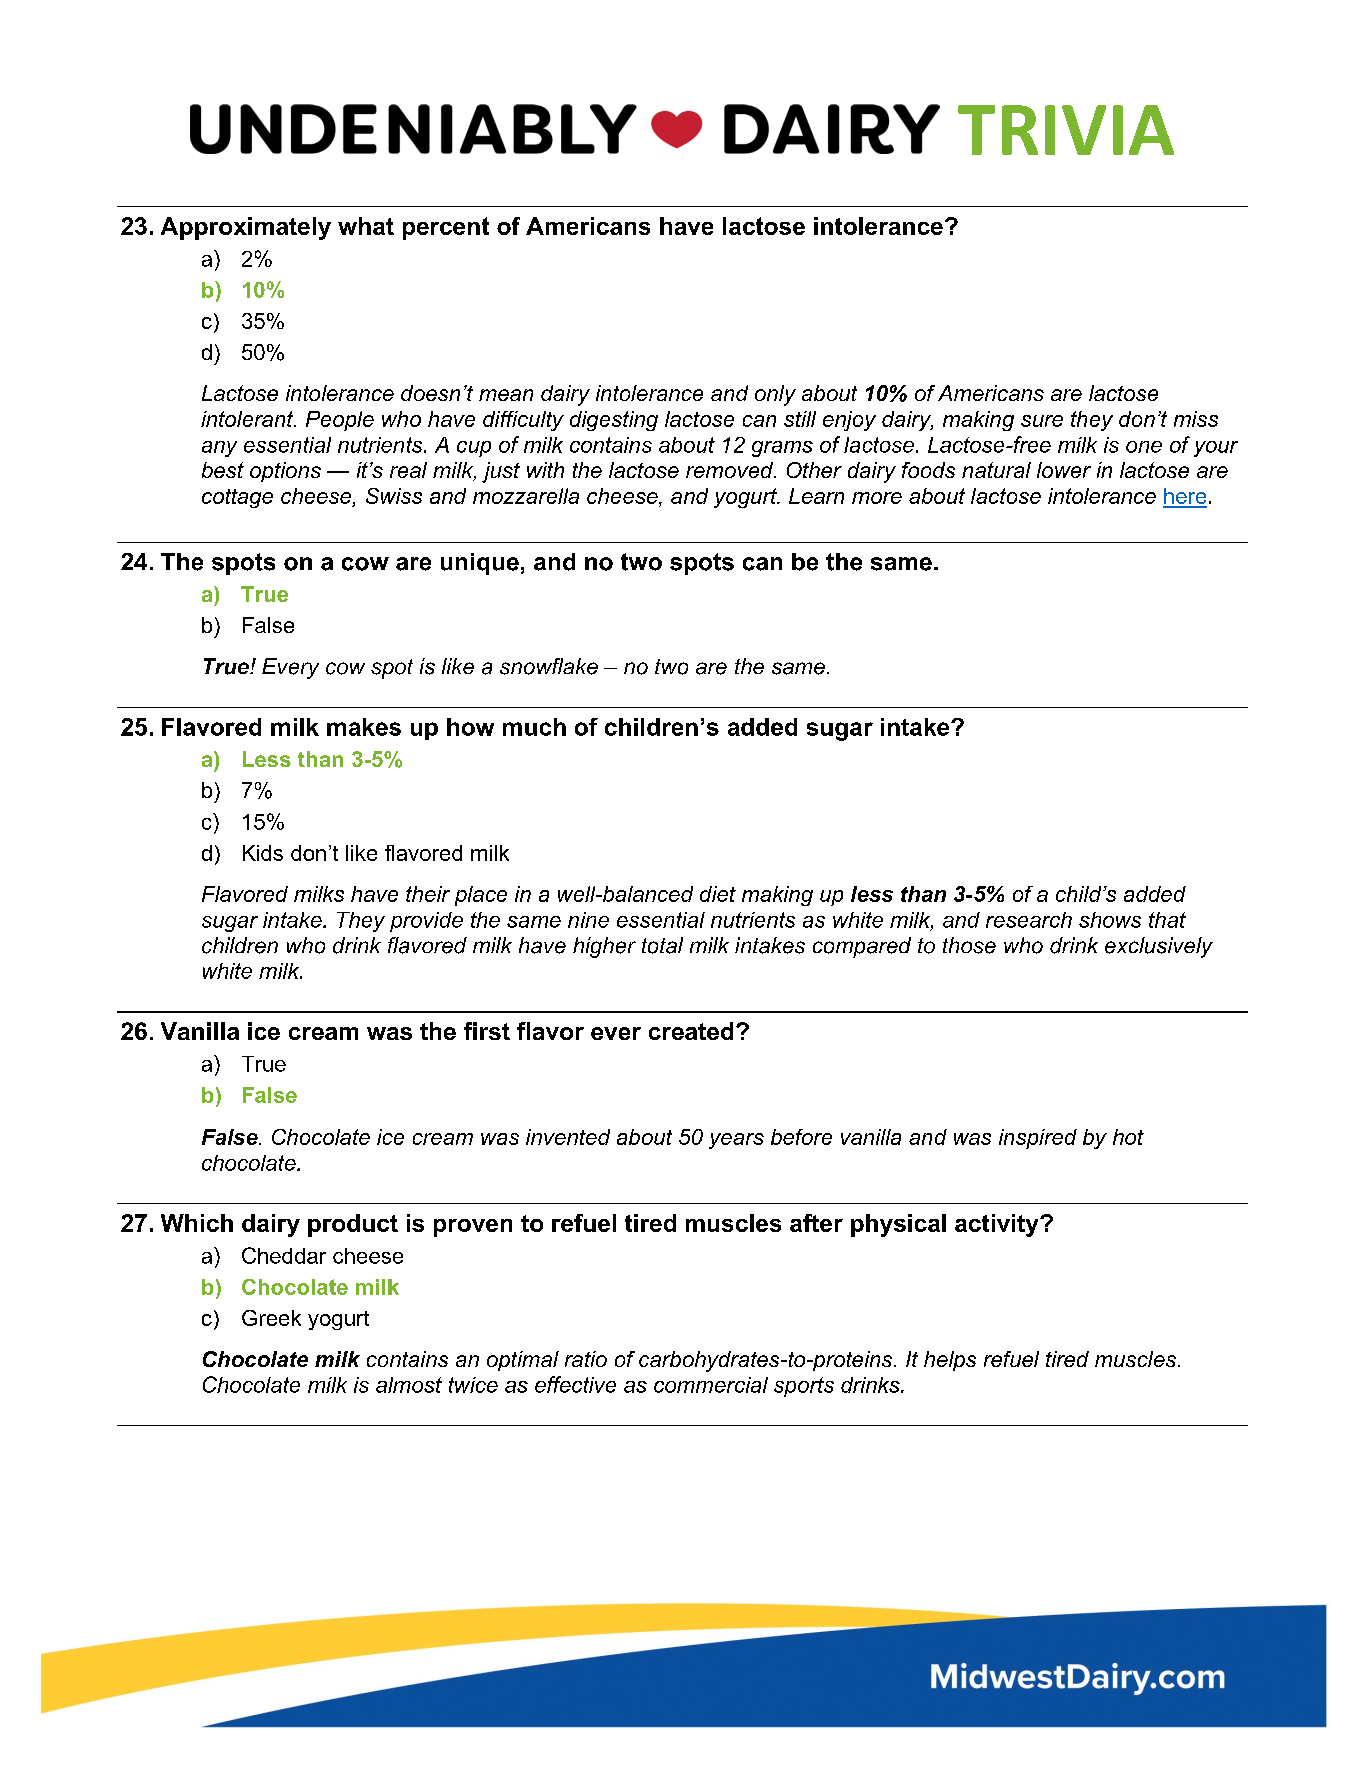  I want to click on total, so click(662, 945).
